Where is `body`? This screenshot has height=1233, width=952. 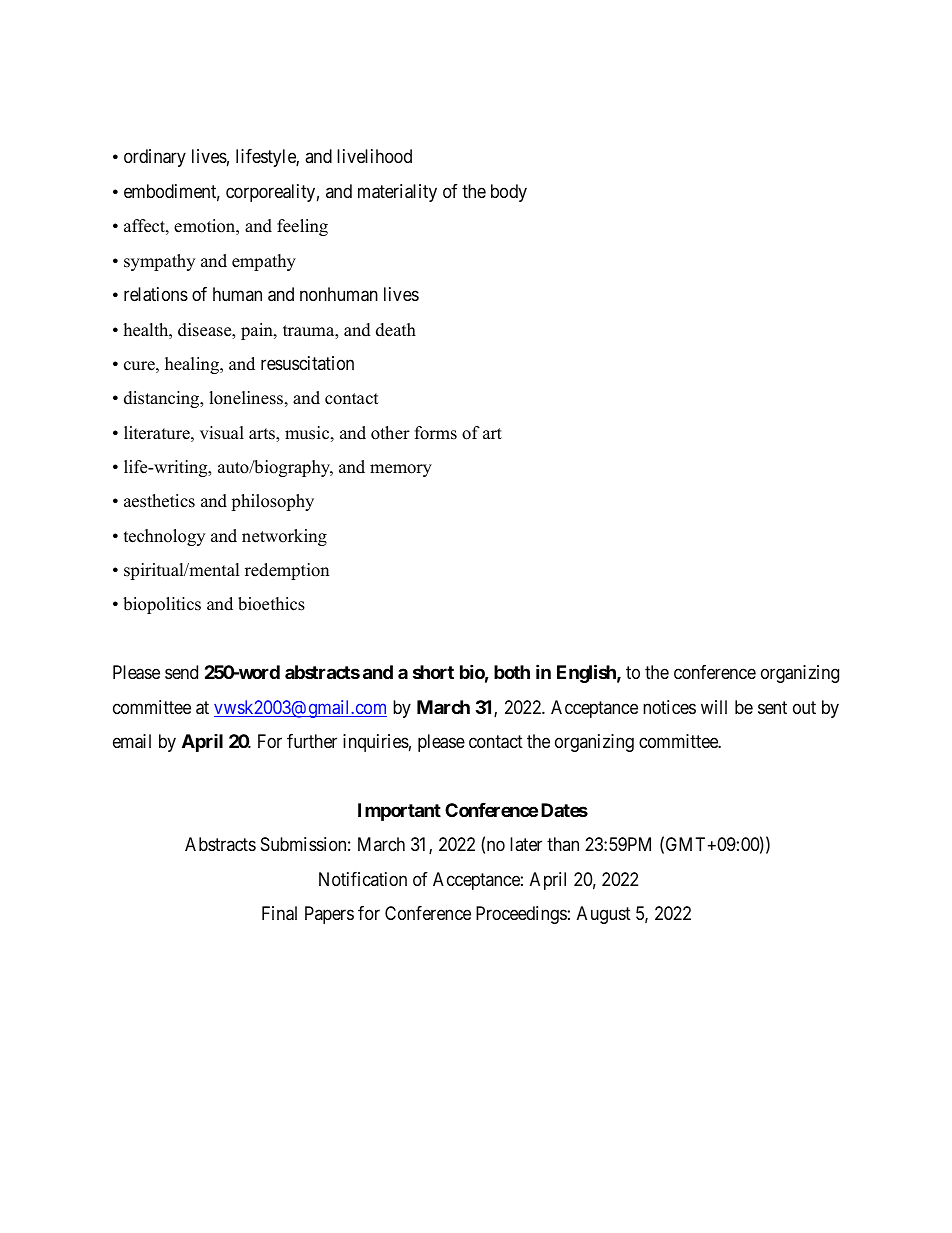
body is located at coordinates (509, 193).
